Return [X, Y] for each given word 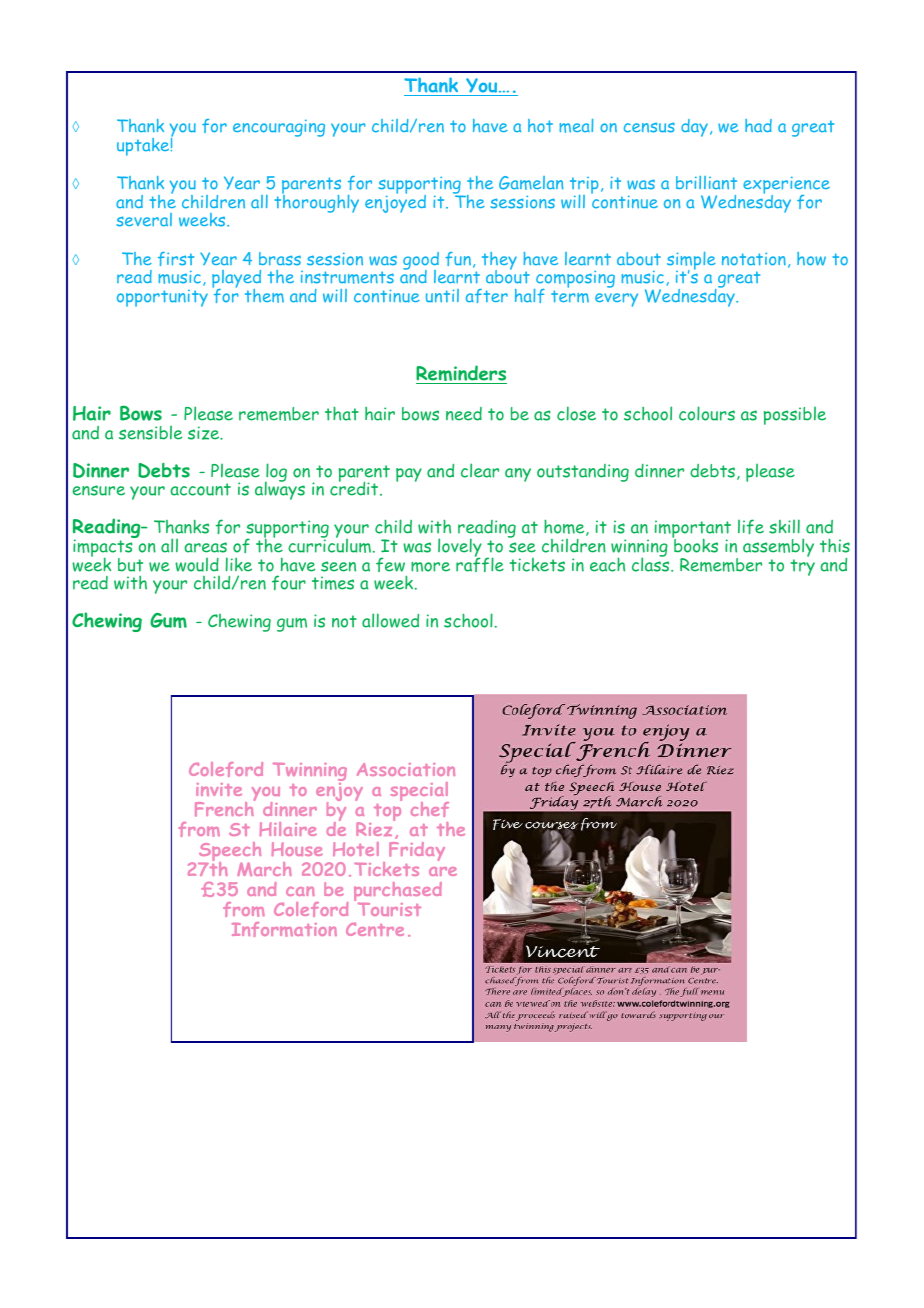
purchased [398, 893]
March [264, 869]
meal [576, 126]
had [758, 126]
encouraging [279, 128]
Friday [417, 851]
